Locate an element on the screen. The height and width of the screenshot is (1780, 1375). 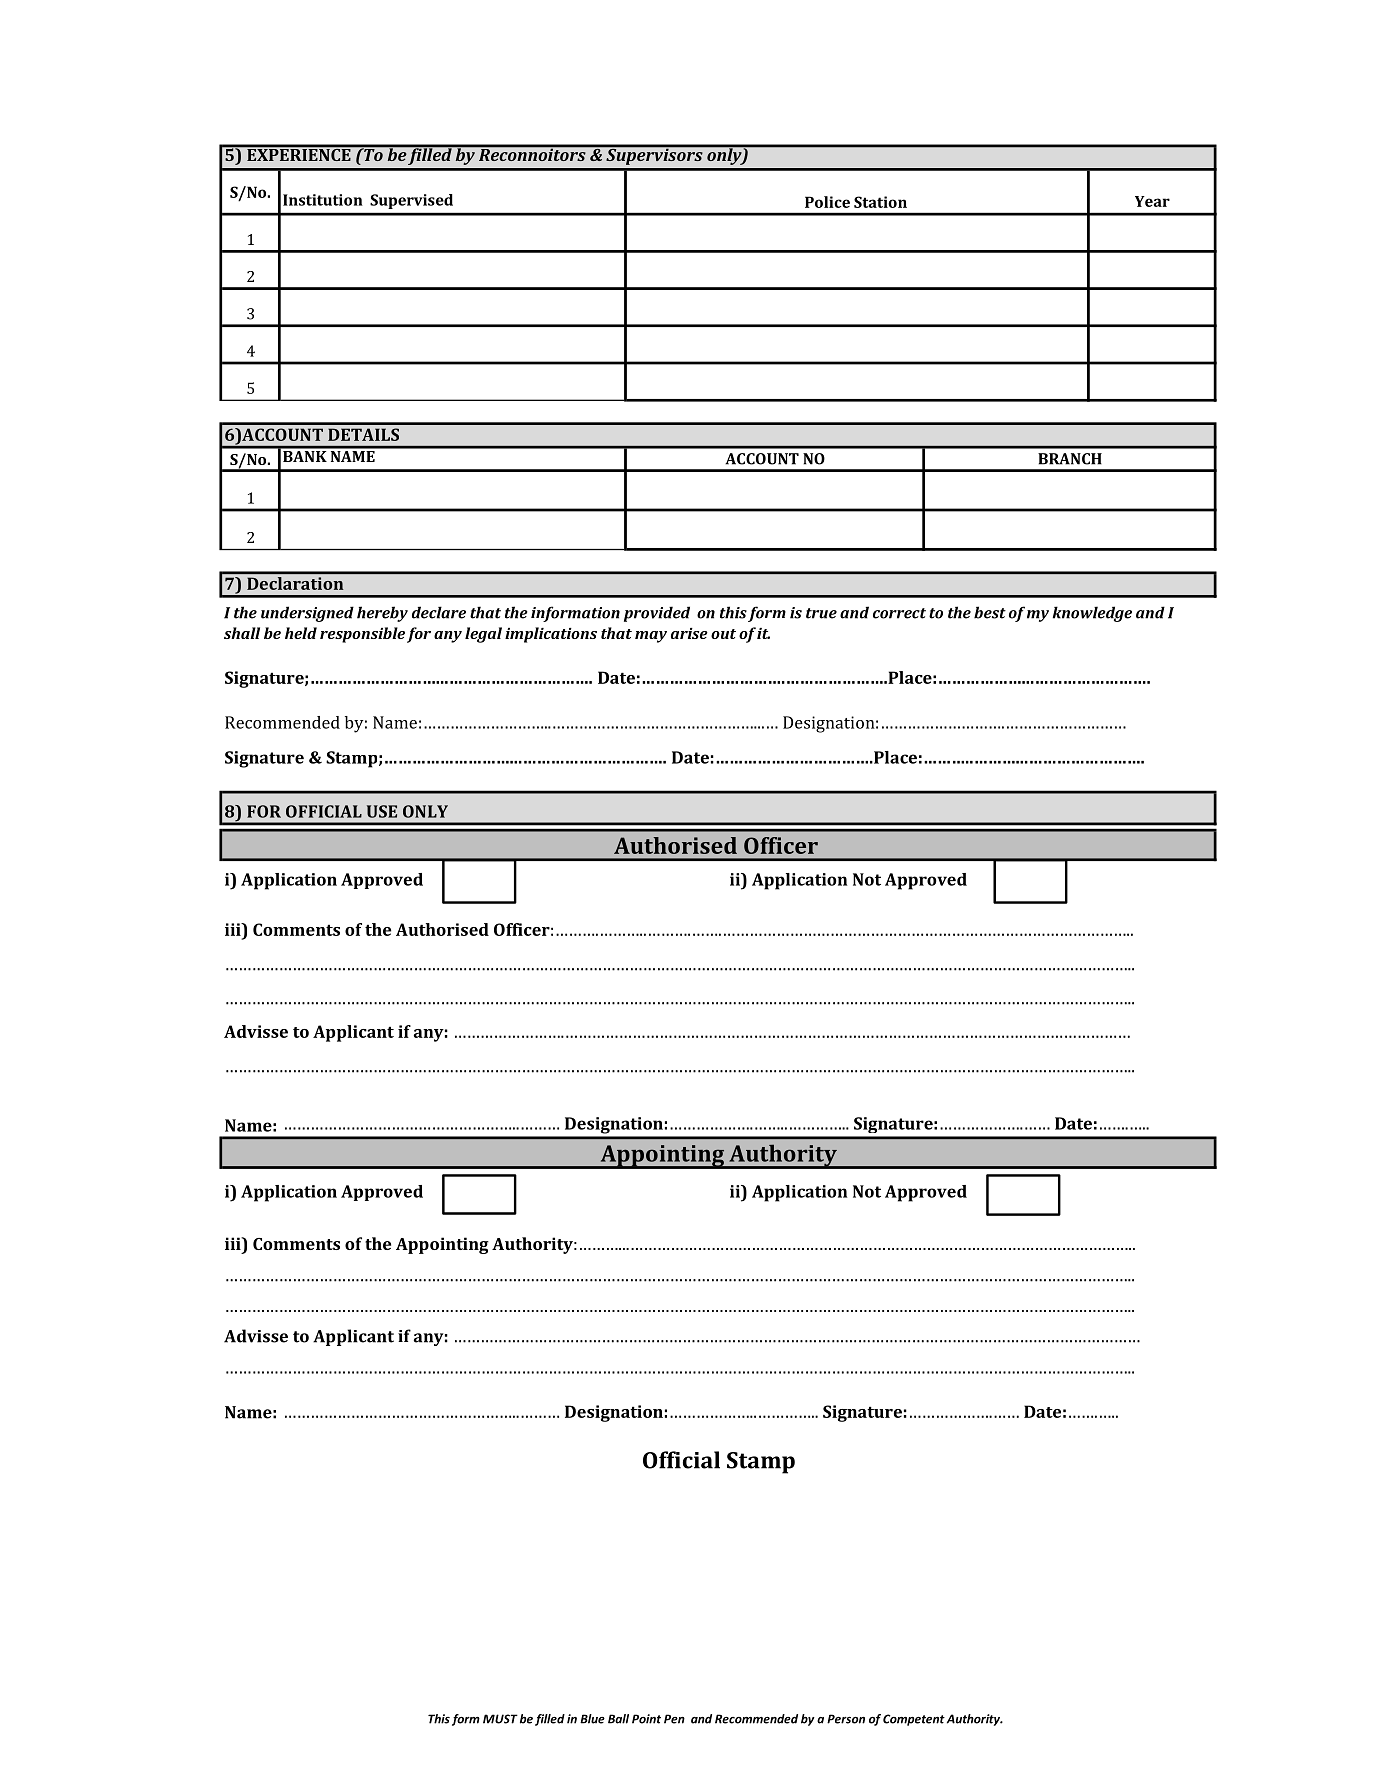
Police is located at coordinates (827, 202).
